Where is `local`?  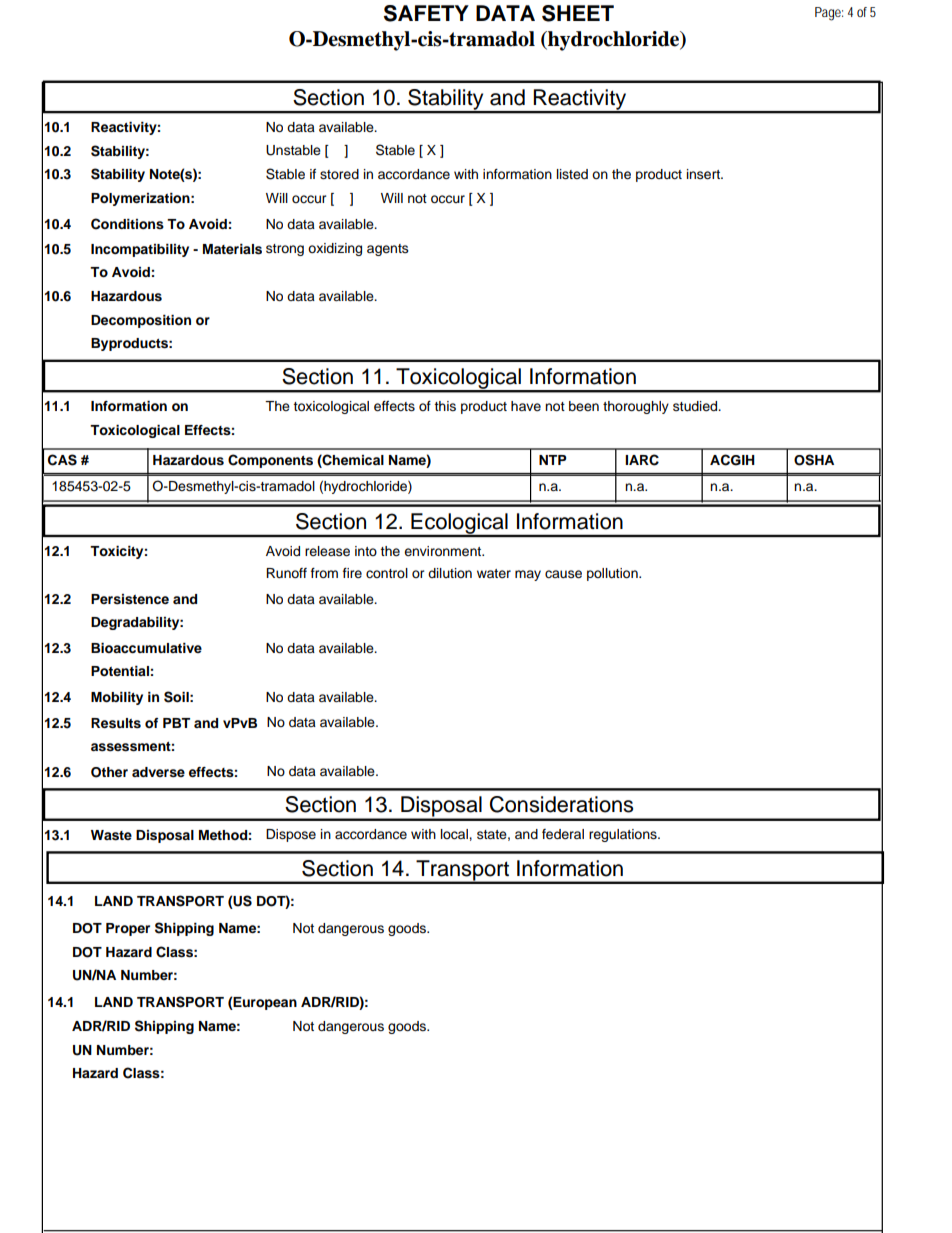
local is located at coordinates (455, 834).
